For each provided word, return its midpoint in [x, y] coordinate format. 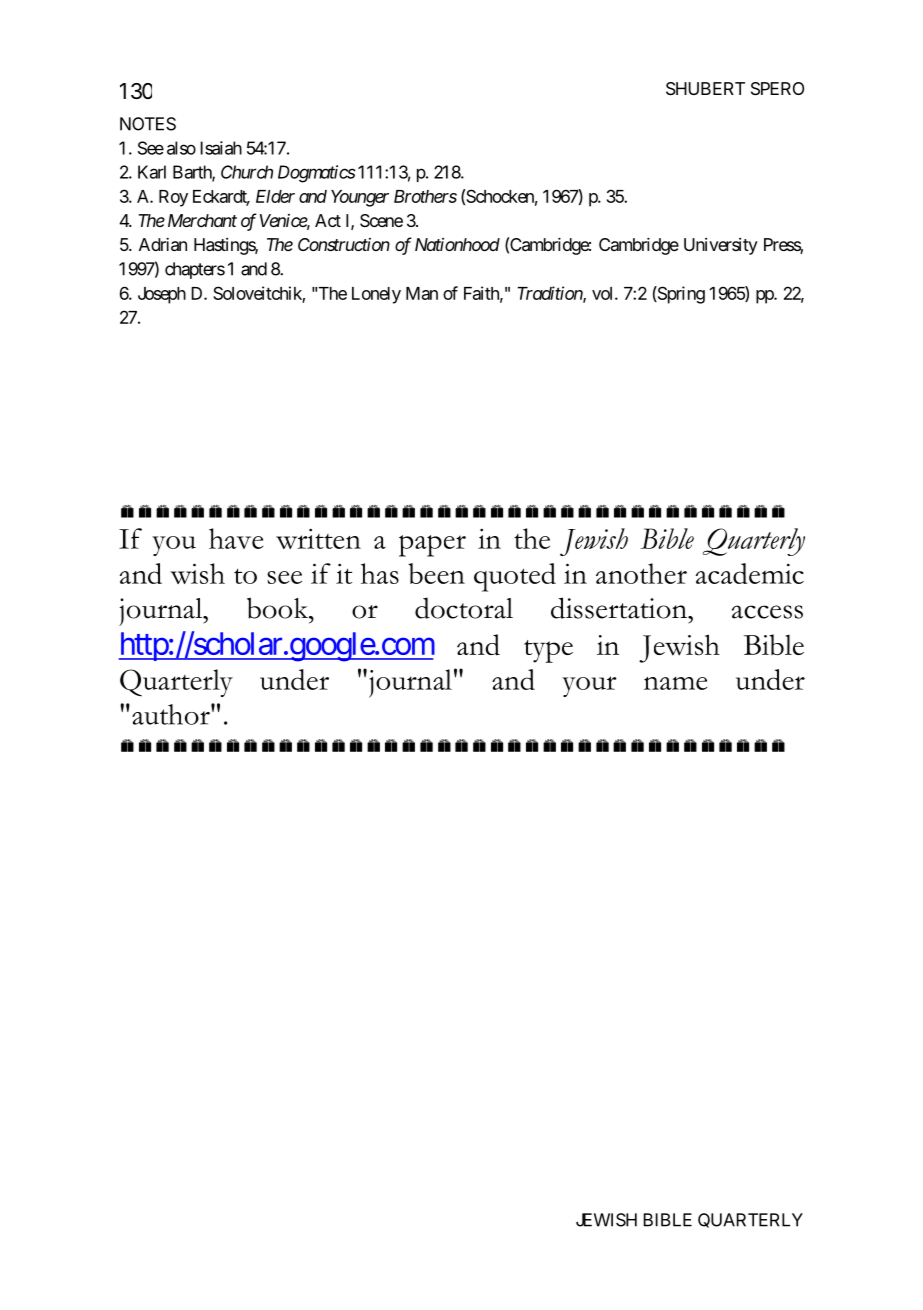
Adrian [163, 244]
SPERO [777, 88]
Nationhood [457, 244]
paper [432, 546]
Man [422, 293]
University [721, 246]
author [172, 714]
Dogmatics [317, 174]
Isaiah [221, 148]
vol [604, 293]
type [548, 651]
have [236, 538]
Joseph [162, 295]
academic [750, 573]
